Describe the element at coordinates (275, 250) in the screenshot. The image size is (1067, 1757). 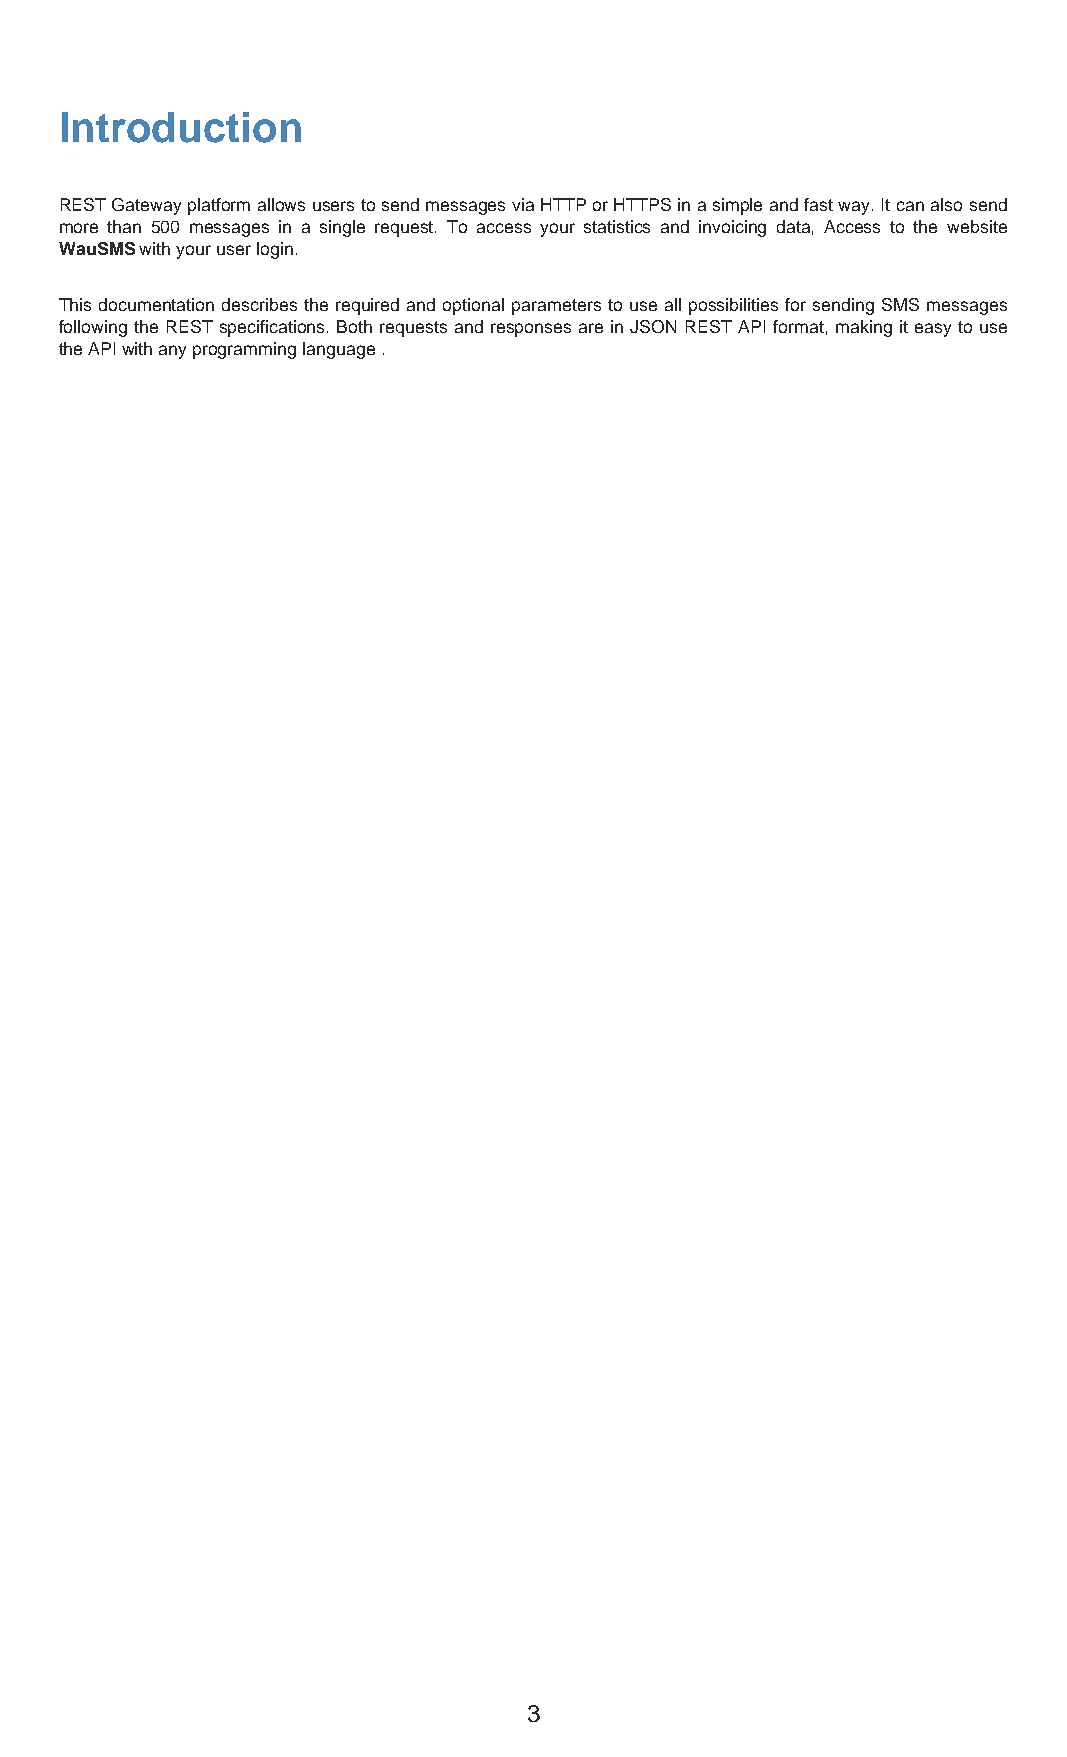
I see `login` at that location.
